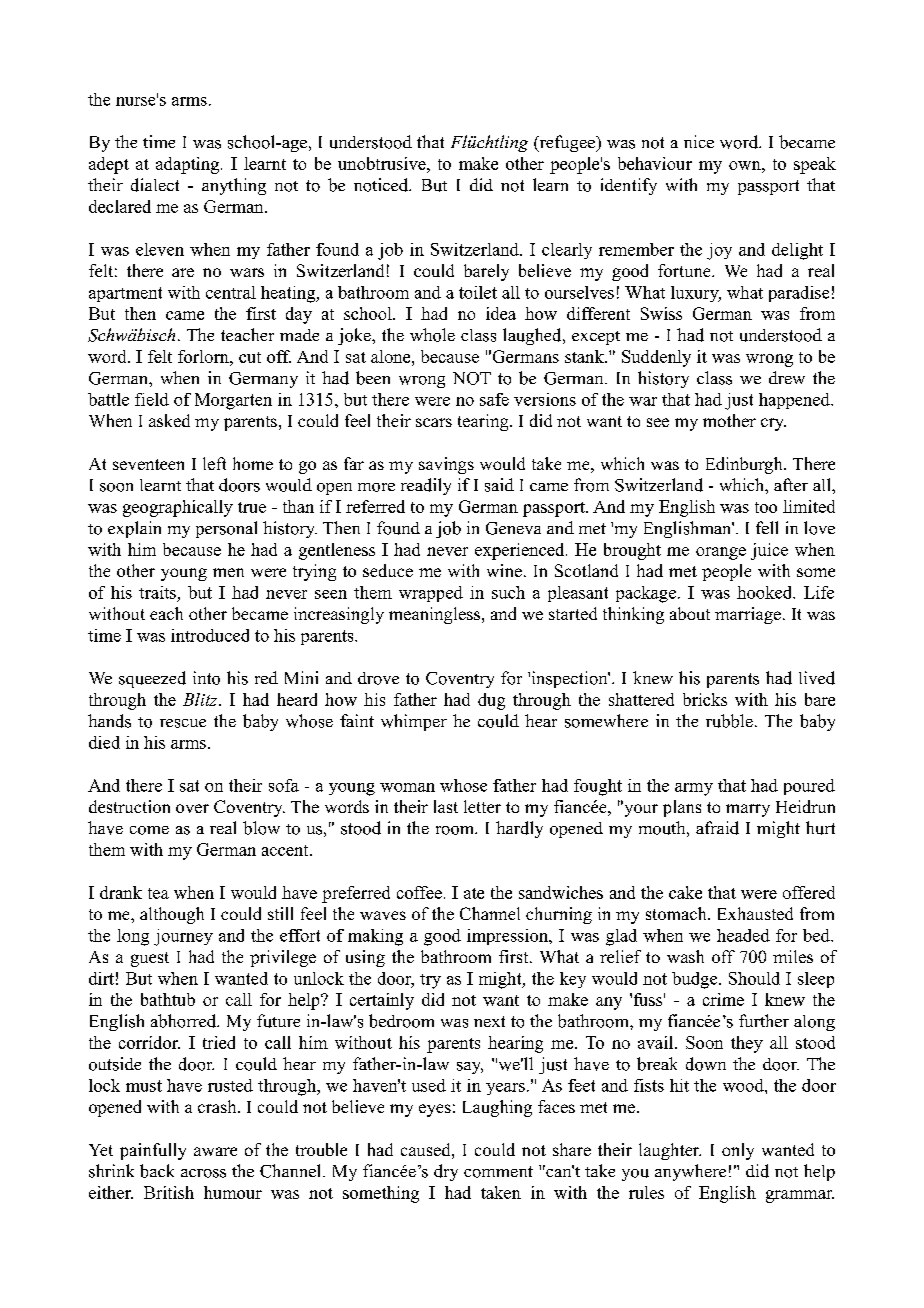 This page has width=924, height=1308. I want to click on across, so click(203, 1173).
